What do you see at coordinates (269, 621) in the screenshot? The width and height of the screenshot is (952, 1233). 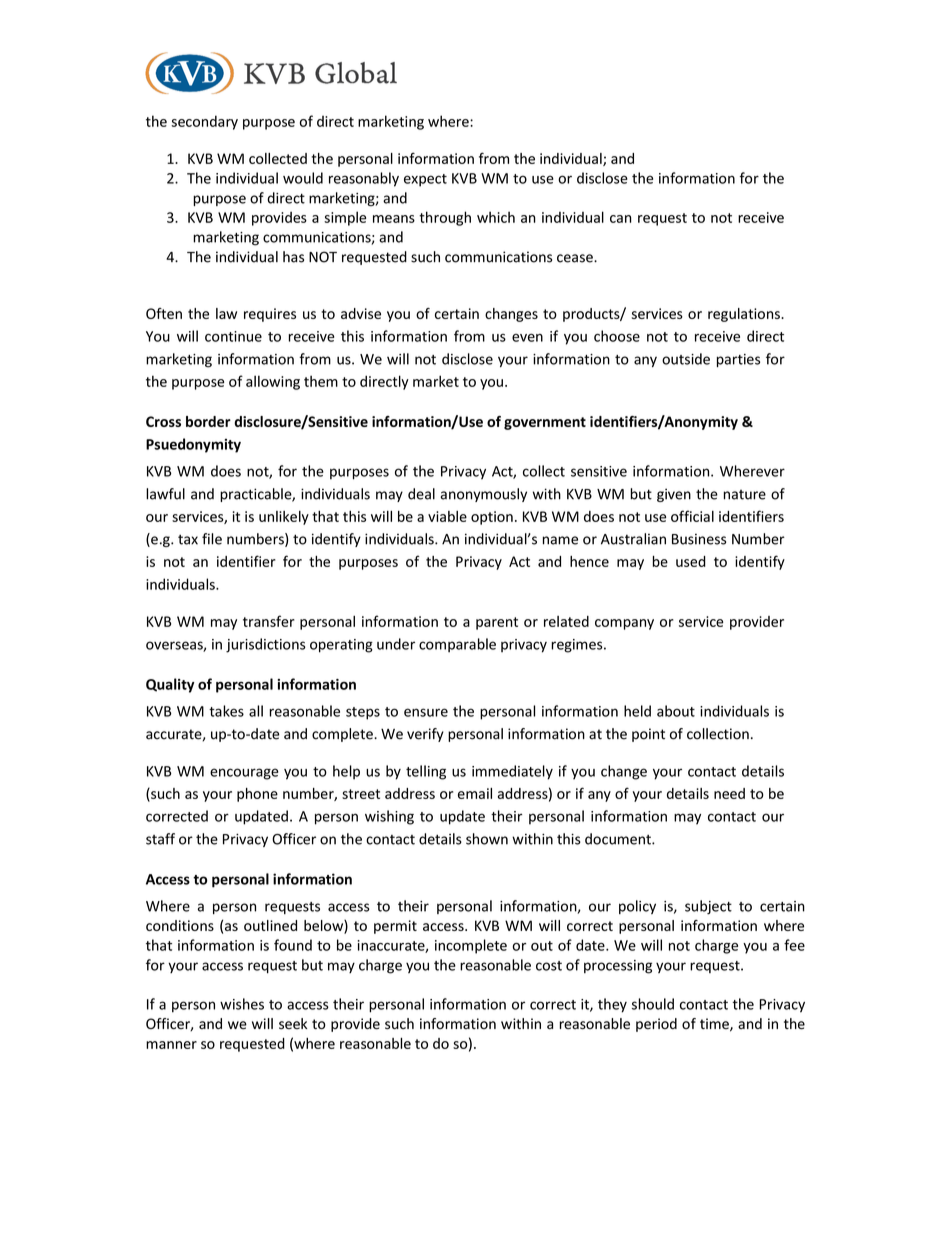 I see `transfer` at bounding box center [269, 621].
